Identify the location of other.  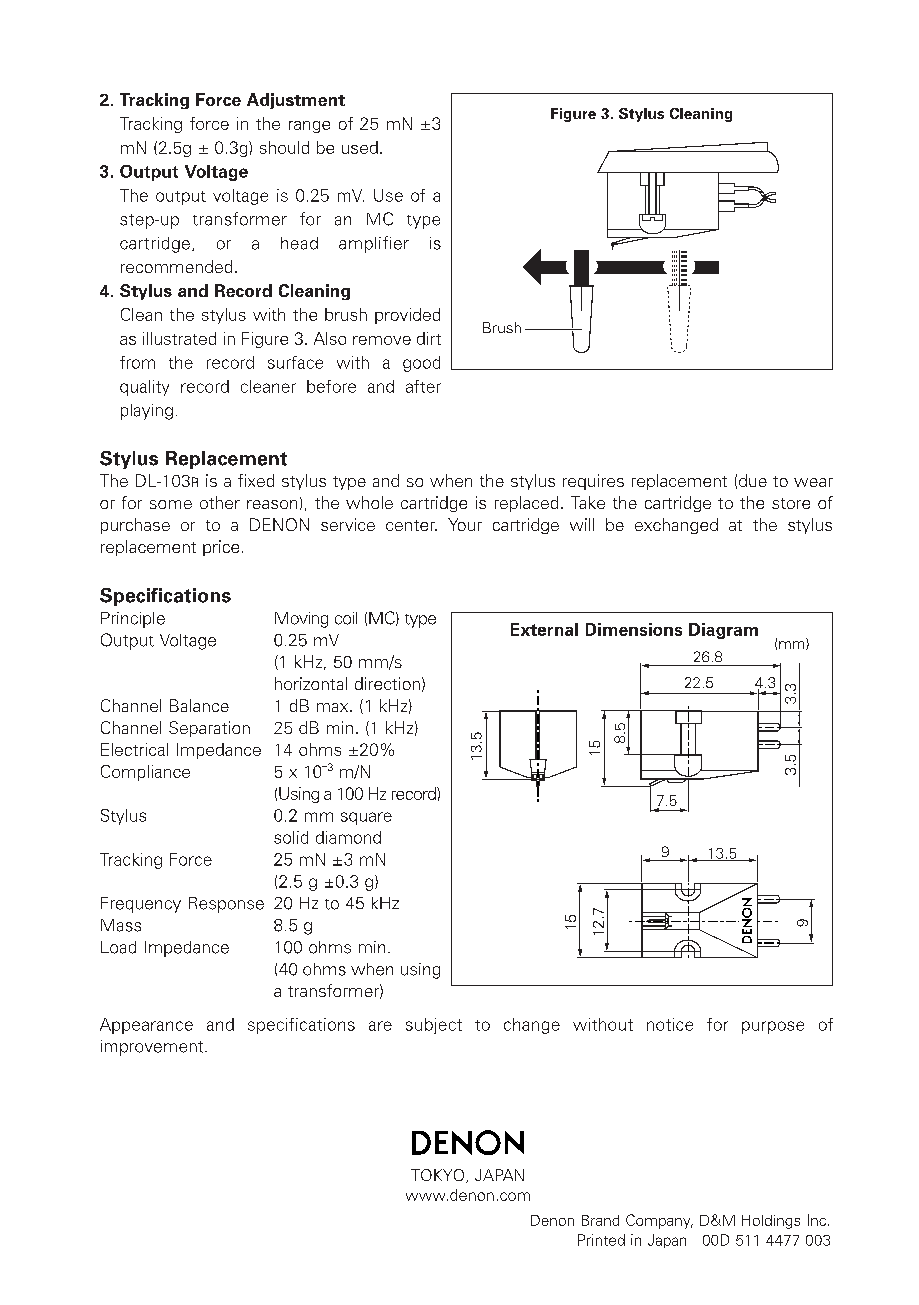
(220, 502).
